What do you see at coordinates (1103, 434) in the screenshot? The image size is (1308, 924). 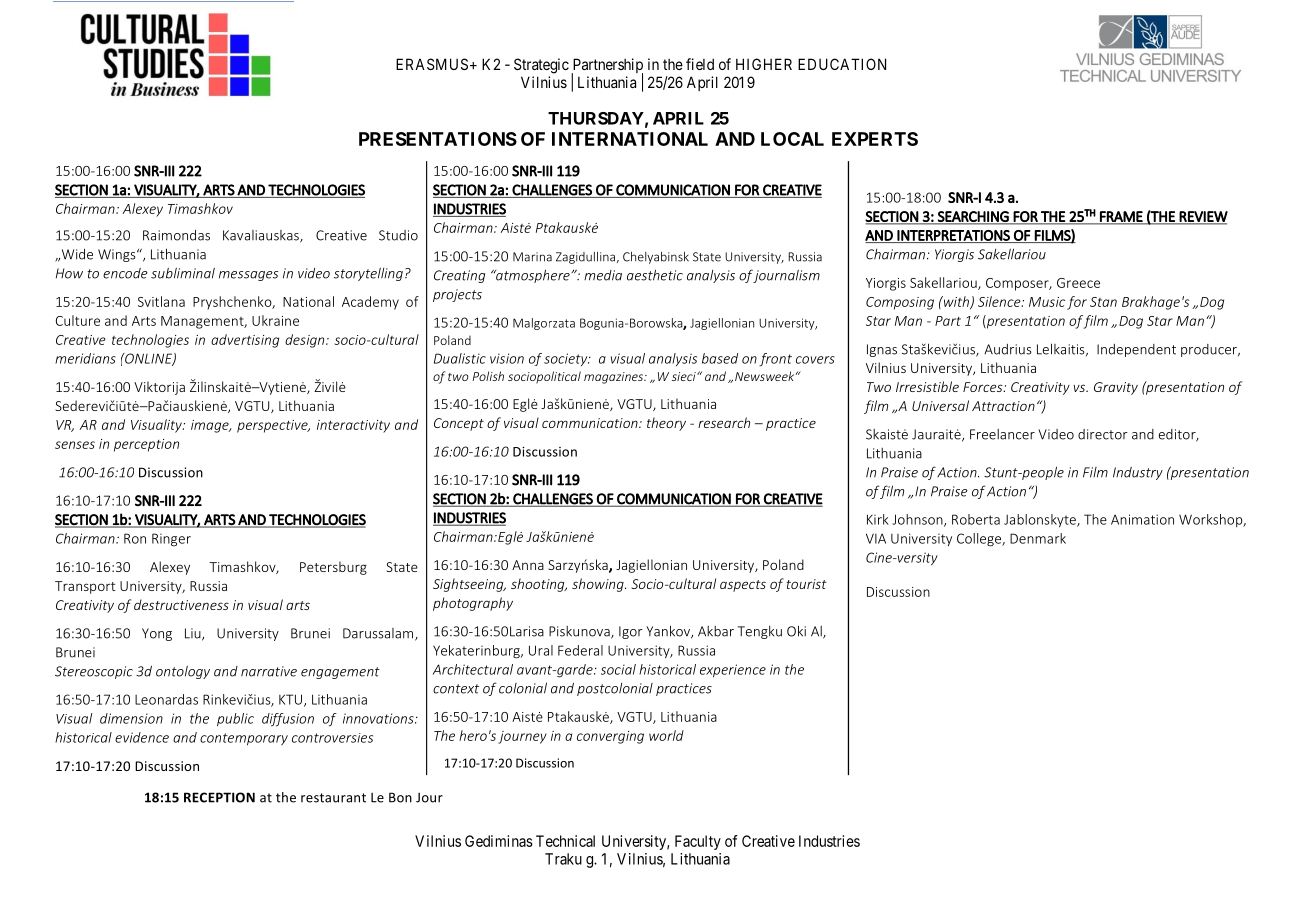 I see `director` at bounding box center [1103, 434].
